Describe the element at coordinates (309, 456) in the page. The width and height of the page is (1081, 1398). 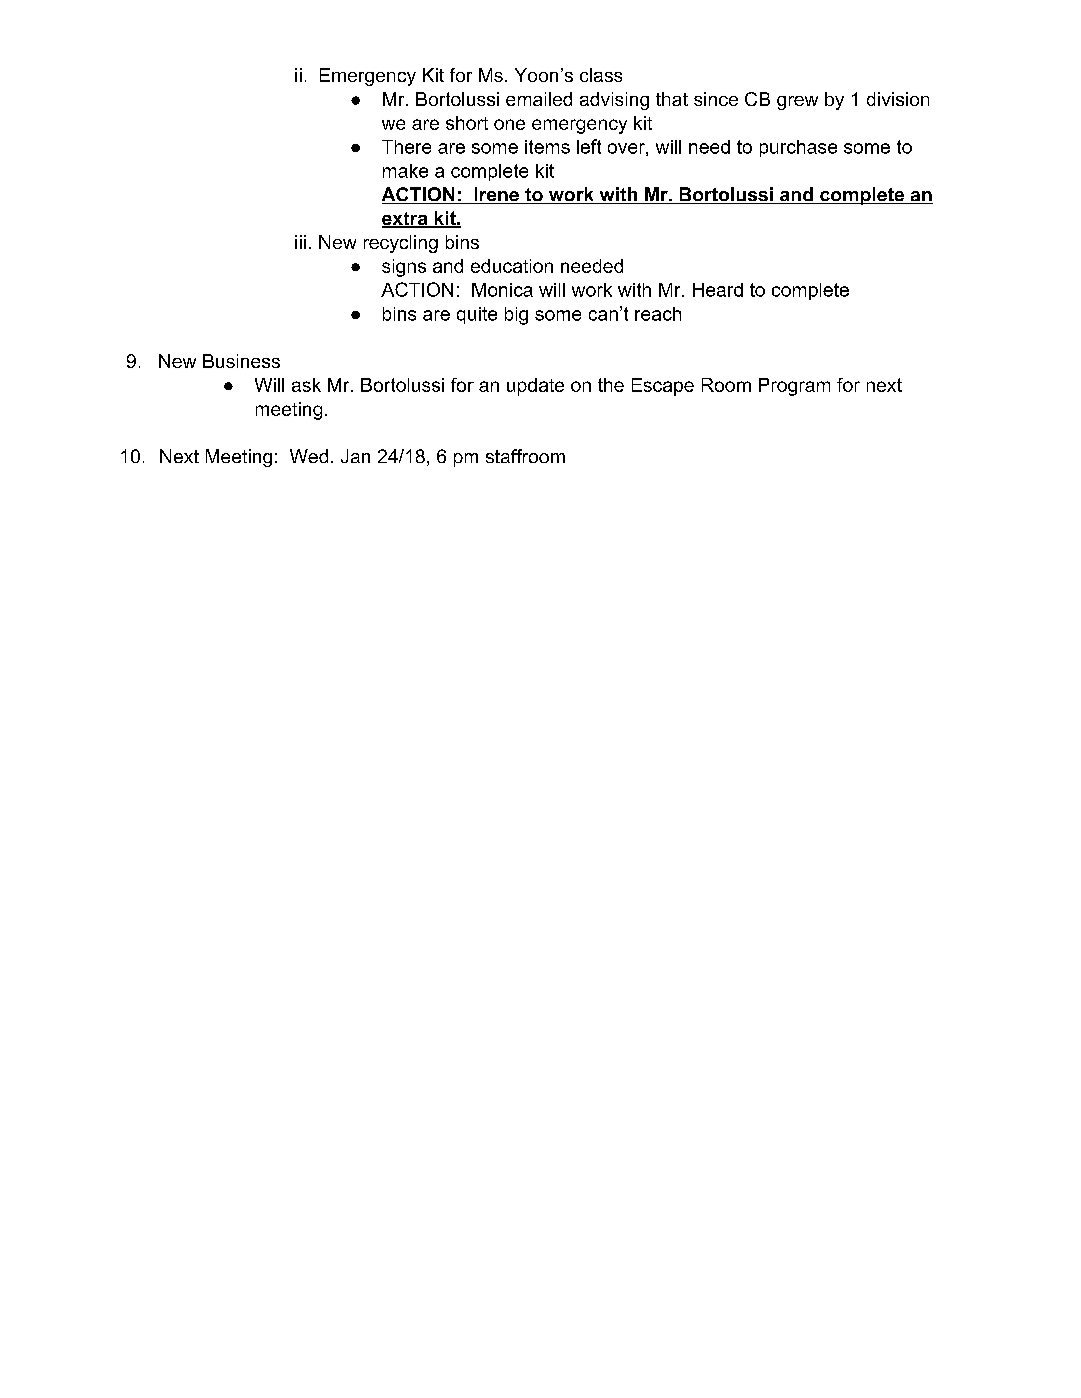
I see `Wed` at that location.
